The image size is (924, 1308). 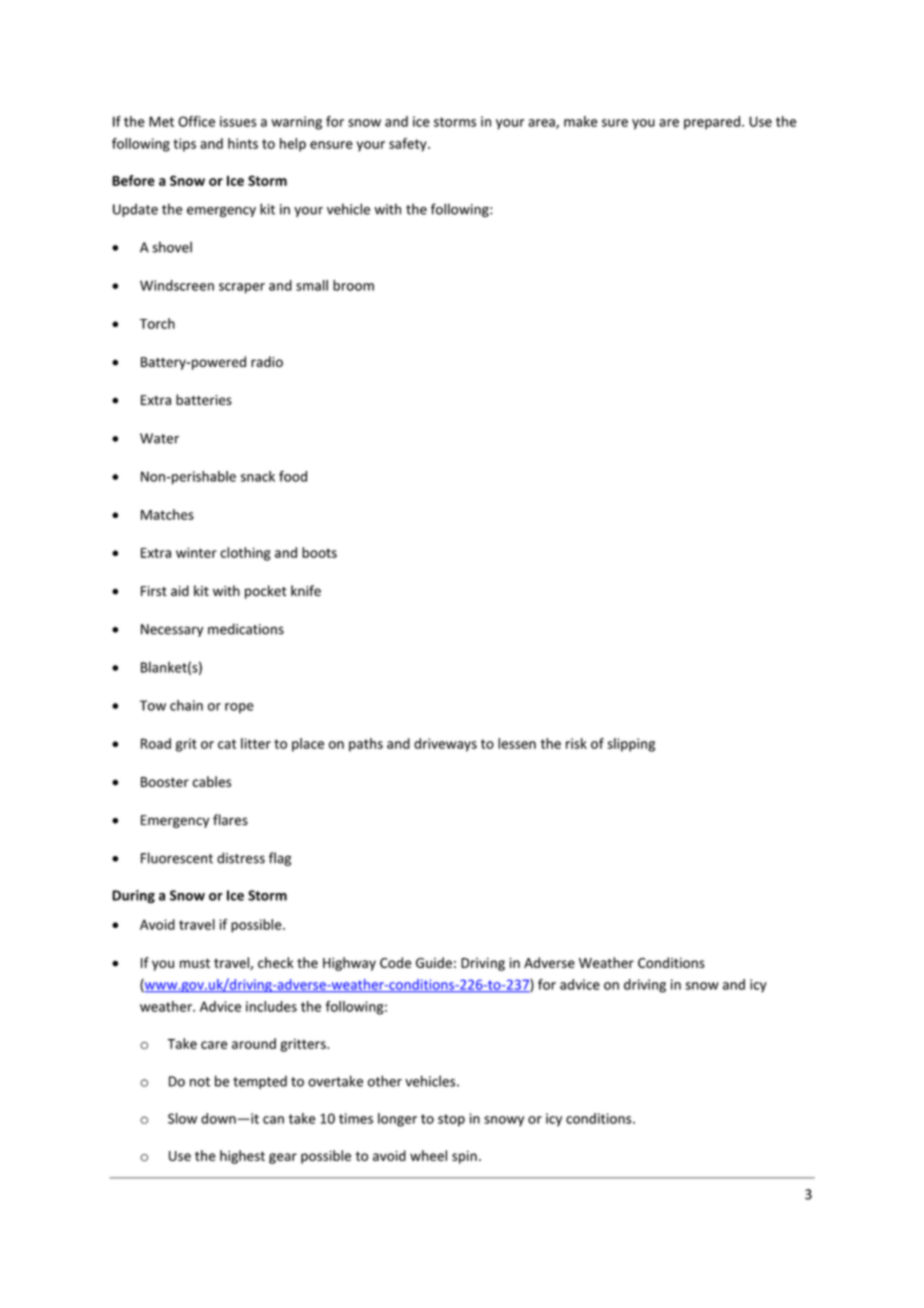 I want to click on Necessary, so click(x=172, y=630).
